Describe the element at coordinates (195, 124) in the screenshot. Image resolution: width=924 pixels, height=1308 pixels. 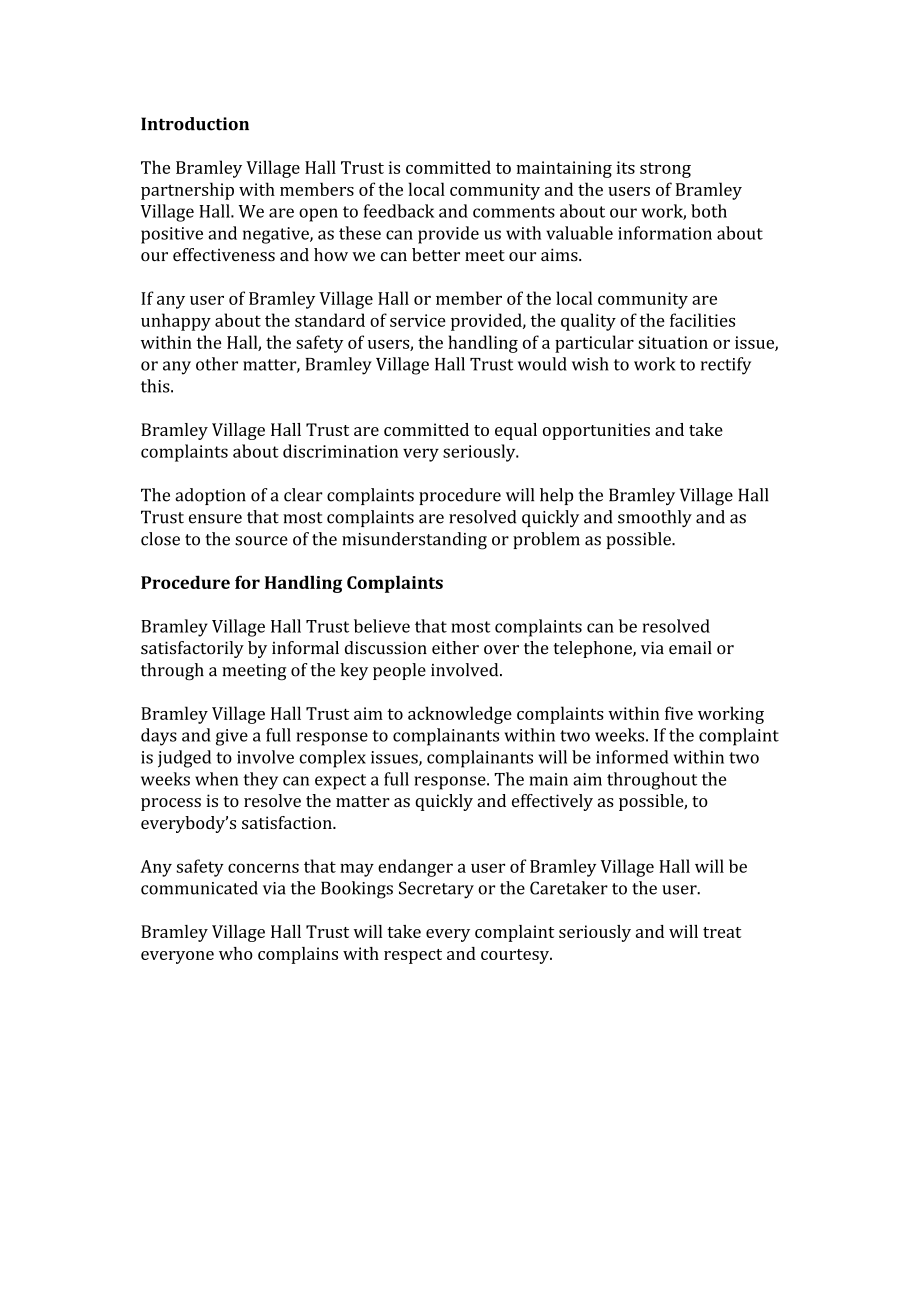
I see `Introduction` at that location.
